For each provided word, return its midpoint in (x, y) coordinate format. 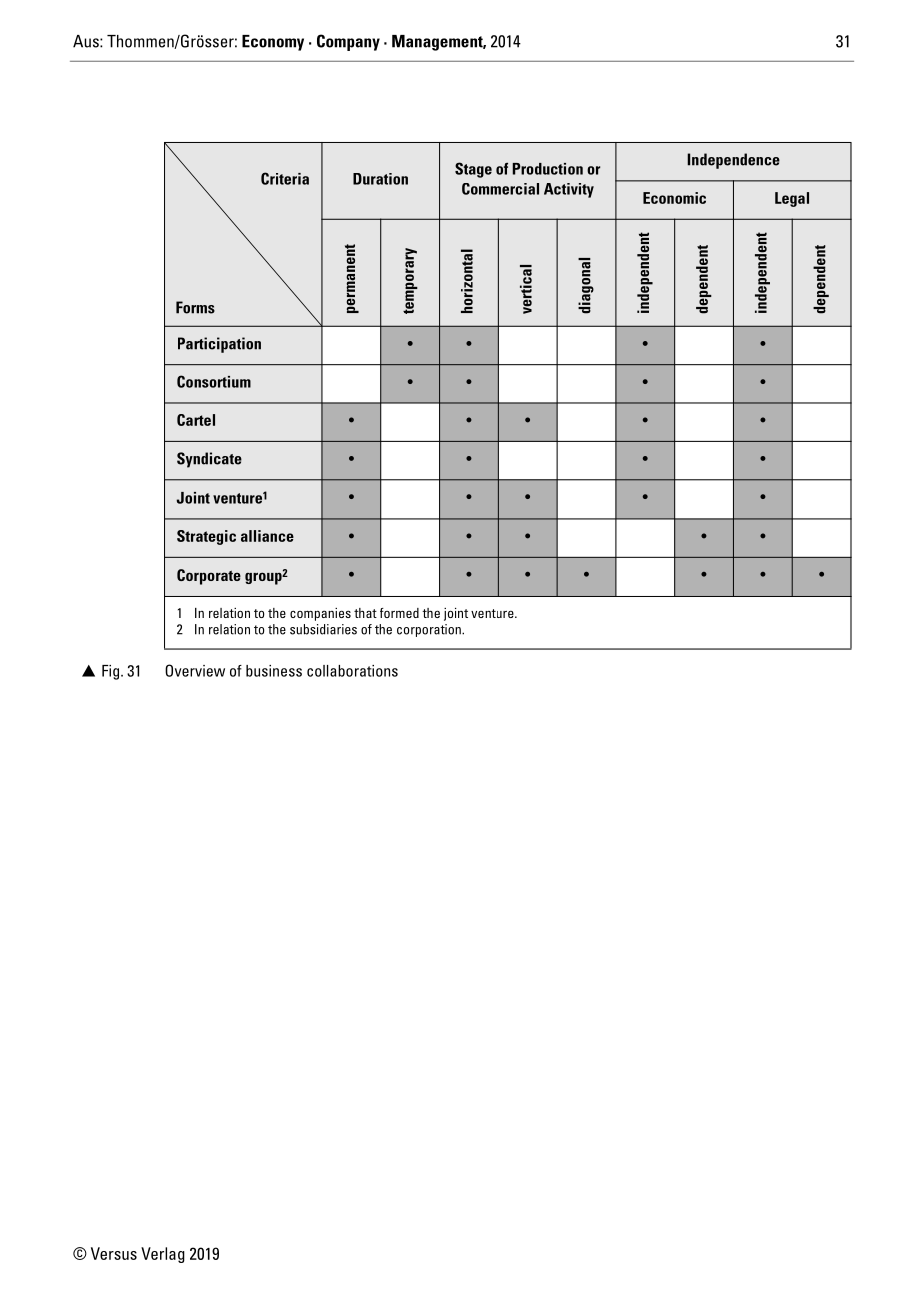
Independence (733, 161)
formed (399, 613)
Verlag (163, 1255)
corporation (430, 630)
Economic (674, 198)
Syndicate (209, 460)
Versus (114, 1253)
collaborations (352, 671)
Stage (473, 170)
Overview (195, 670)
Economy (273, 43)
